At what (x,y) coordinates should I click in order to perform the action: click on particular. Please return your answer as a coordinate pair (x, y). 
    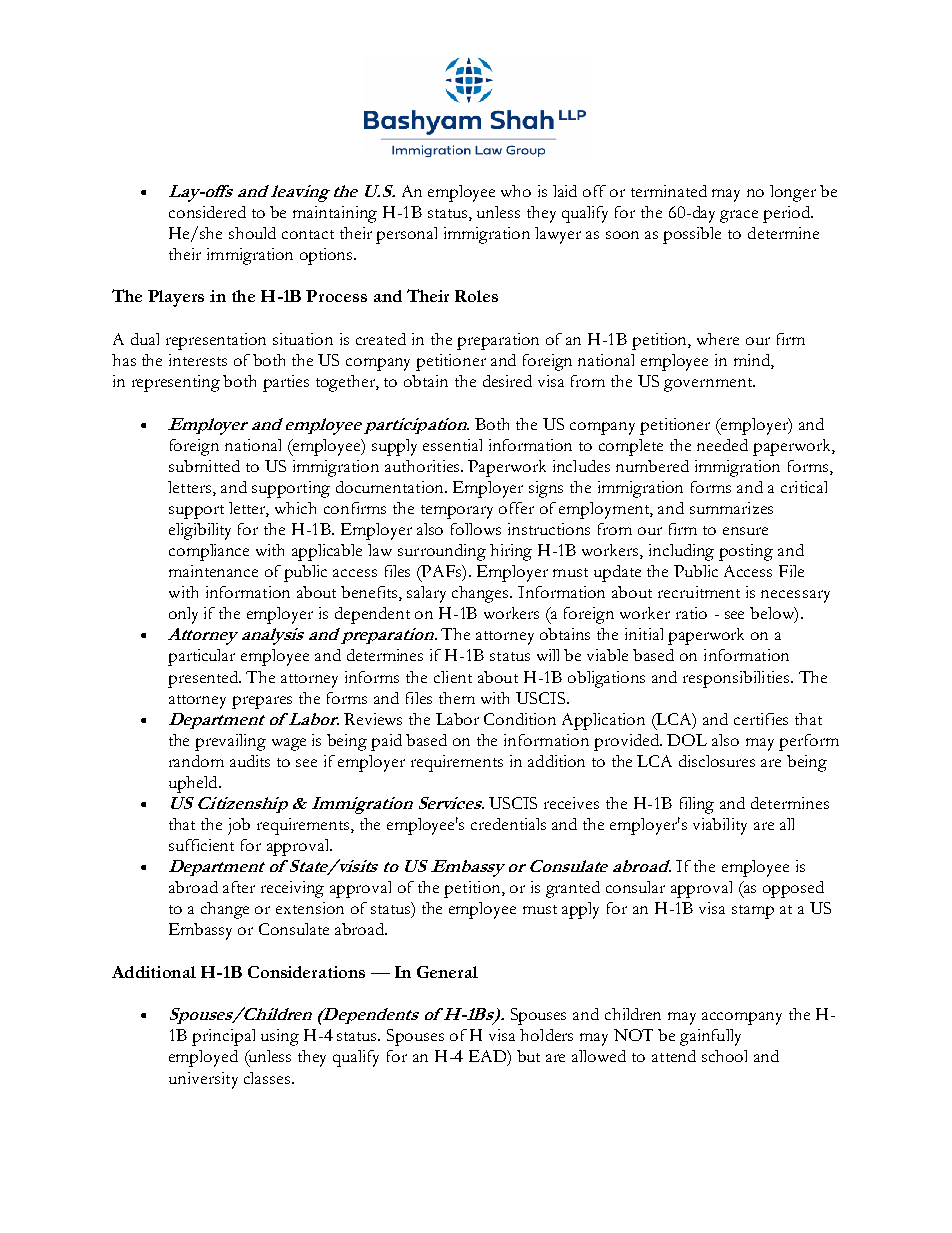
    Looking at the image, I should click on (201, 657).
